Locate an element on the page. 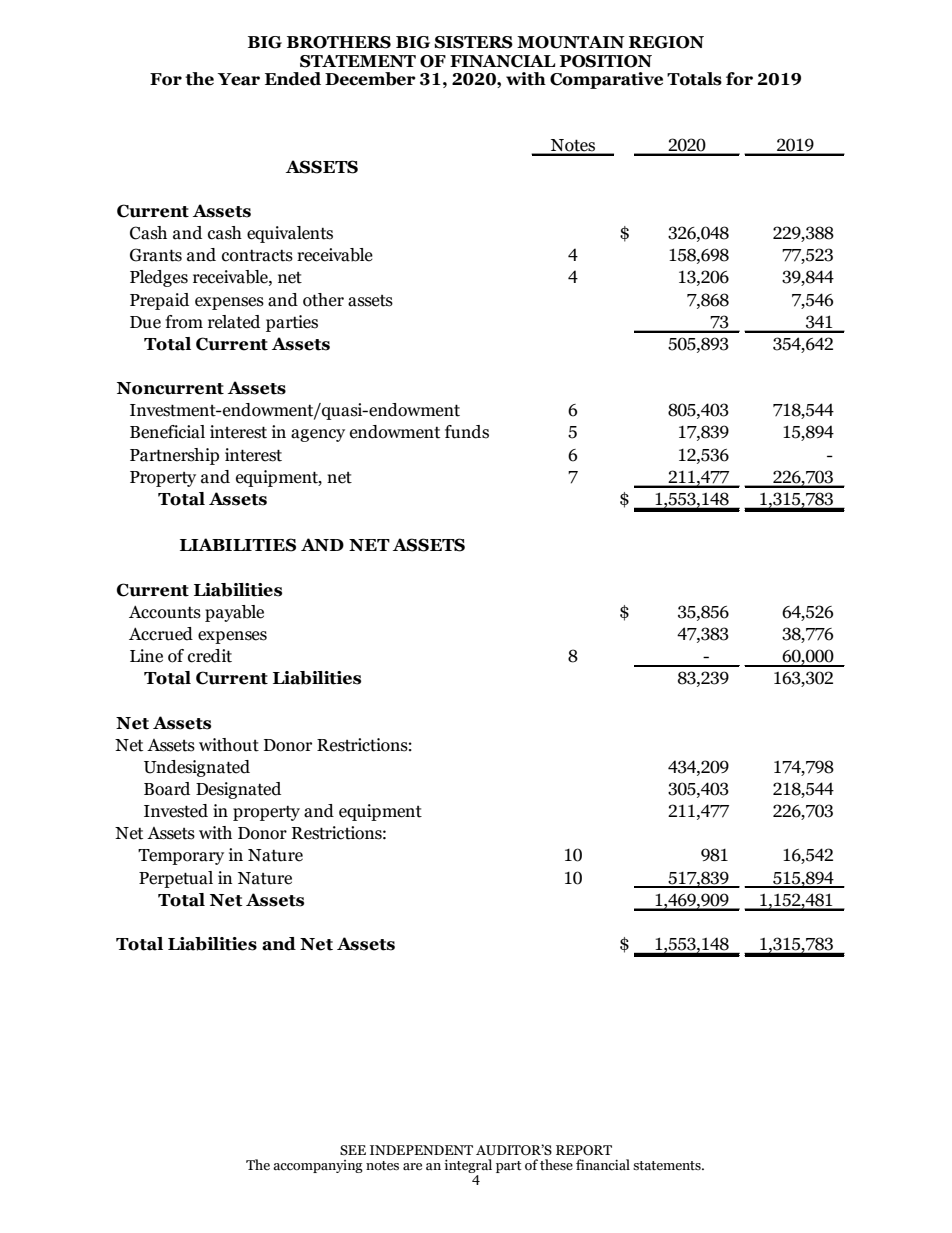 The image size is (952, 1233). Year is located at coordinates (239, 79).
